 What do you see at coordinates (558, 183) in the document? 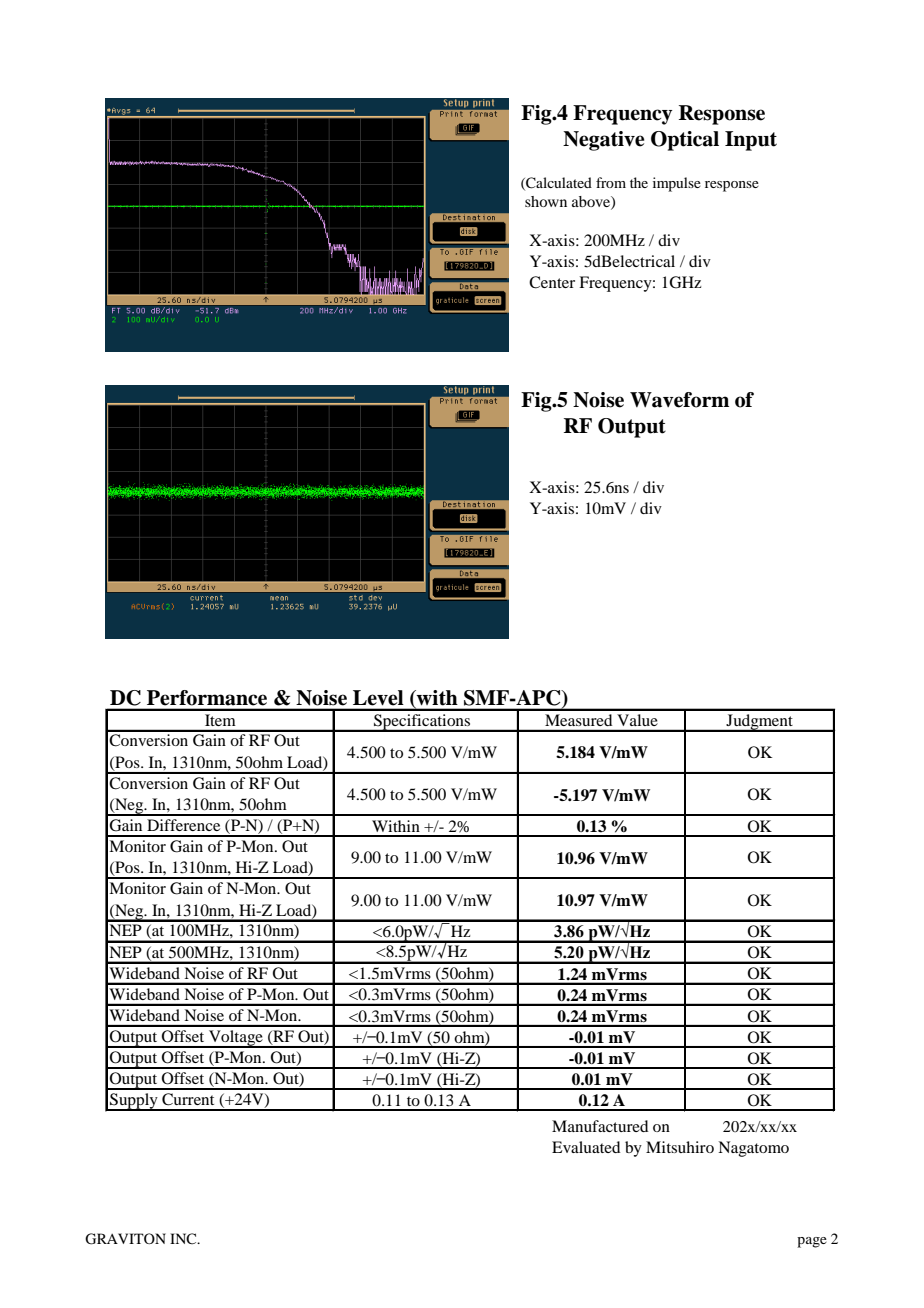
I see `Calculated` at bounding box center [558, 183].
